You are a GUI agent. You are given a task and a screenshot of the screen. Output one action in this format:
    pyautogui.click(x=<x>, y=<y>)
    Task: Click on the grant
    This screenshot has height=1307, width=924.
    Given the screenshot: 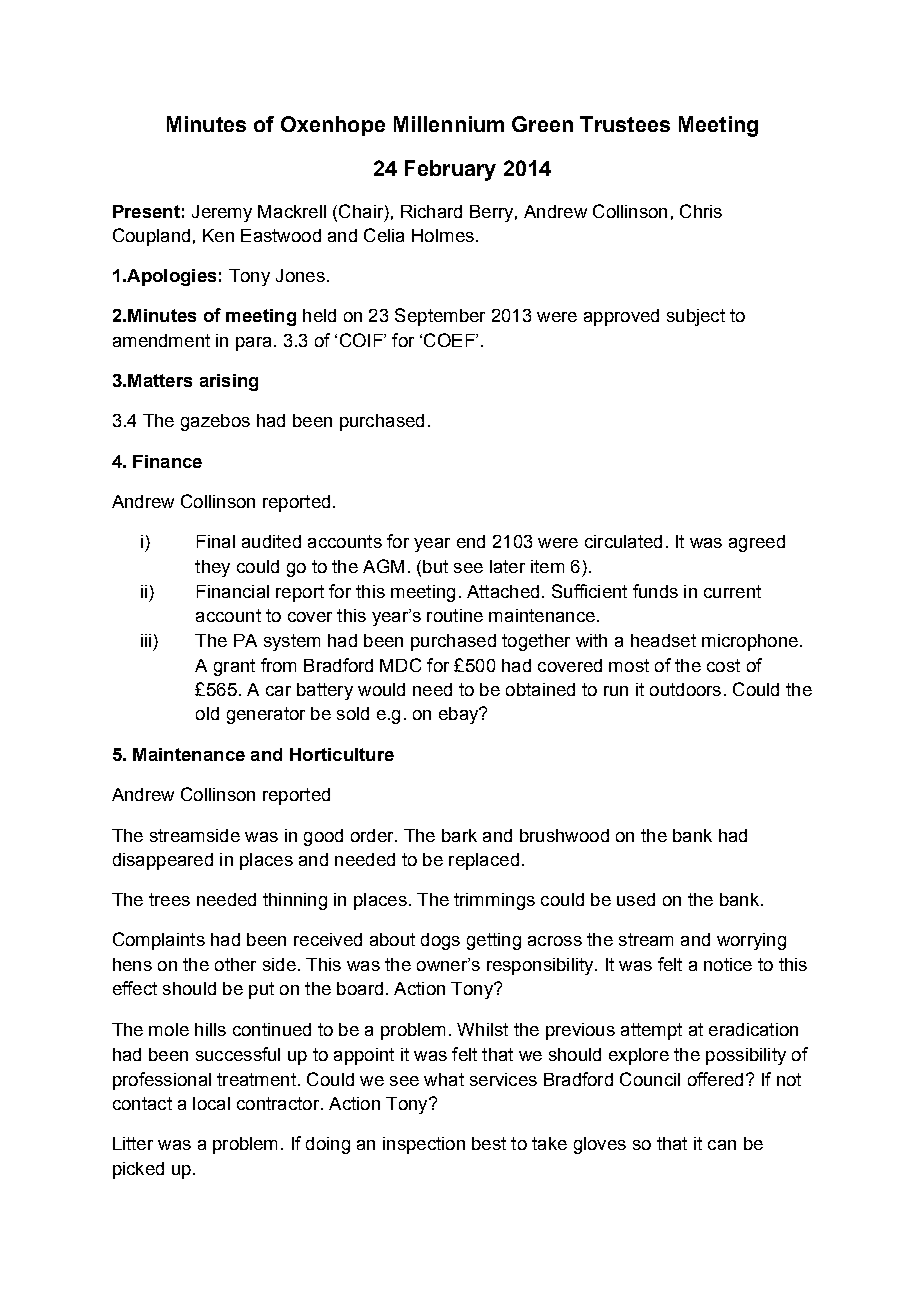 What is the action you would take?
    pyautogui.click(x=234, y=667)
